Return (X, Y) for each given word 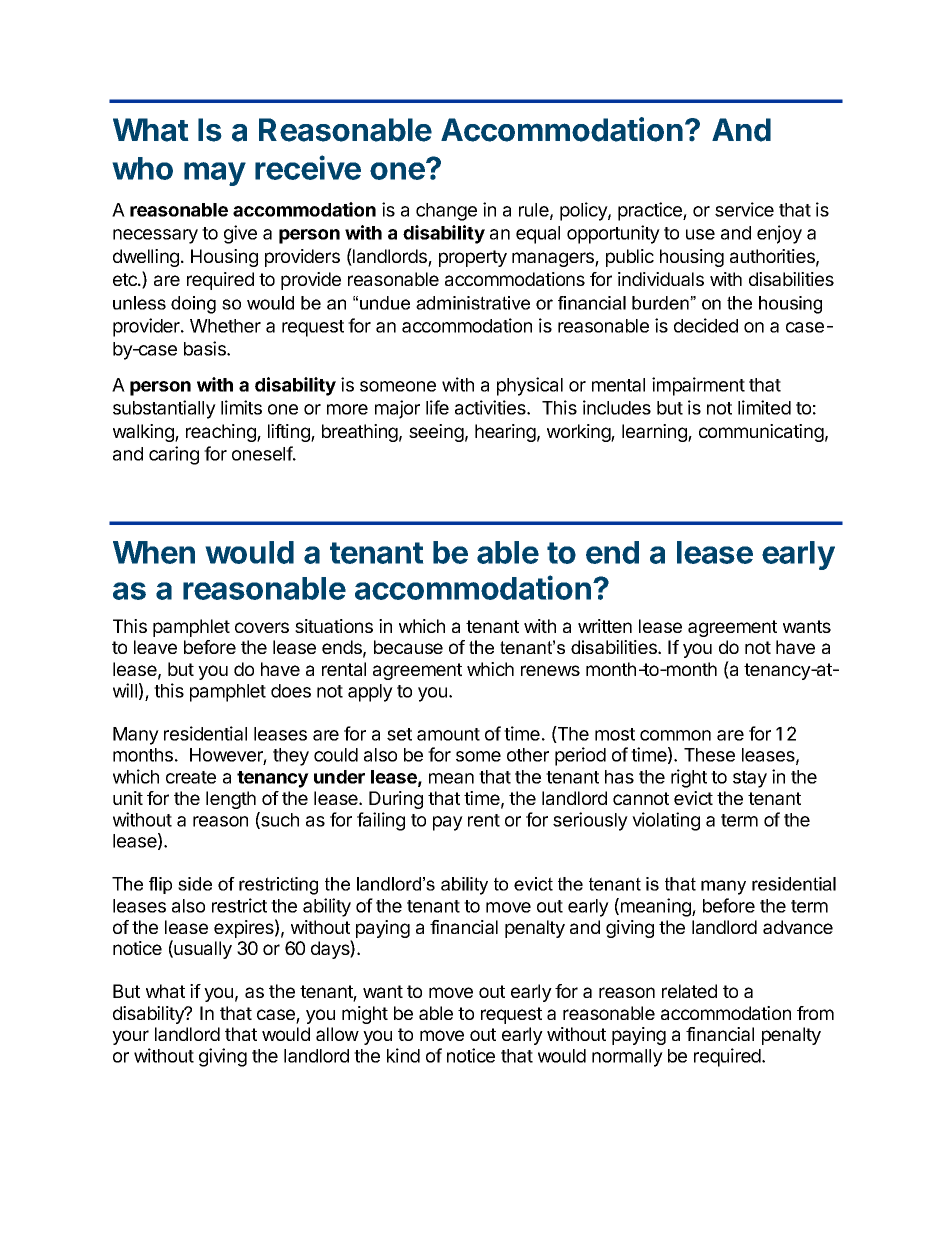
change (446, 212)
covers (262, 627)
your (130, 1037)
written (605, 626)
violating (666, 821)
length (231, 800)
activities (491, 407)
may (215, 174)
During (396, 800)
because (408, 647)
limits (241, 407)
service (744, 209)
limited (764, 407)
